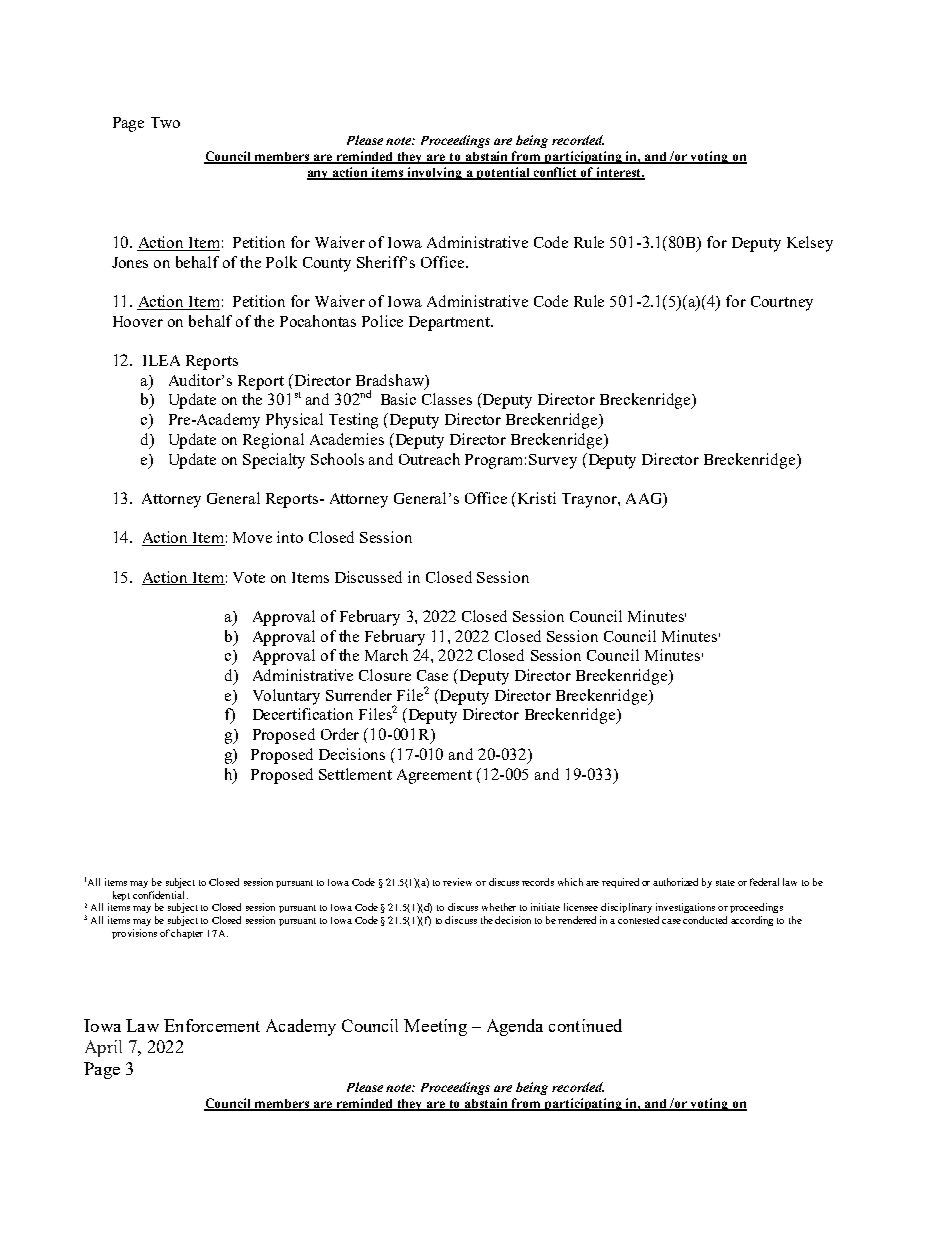 The image size is (952, 1233). What do you see at coordinates (165, 122) in the screenshot?
I see `Two` at bounding box center [165, 122].
